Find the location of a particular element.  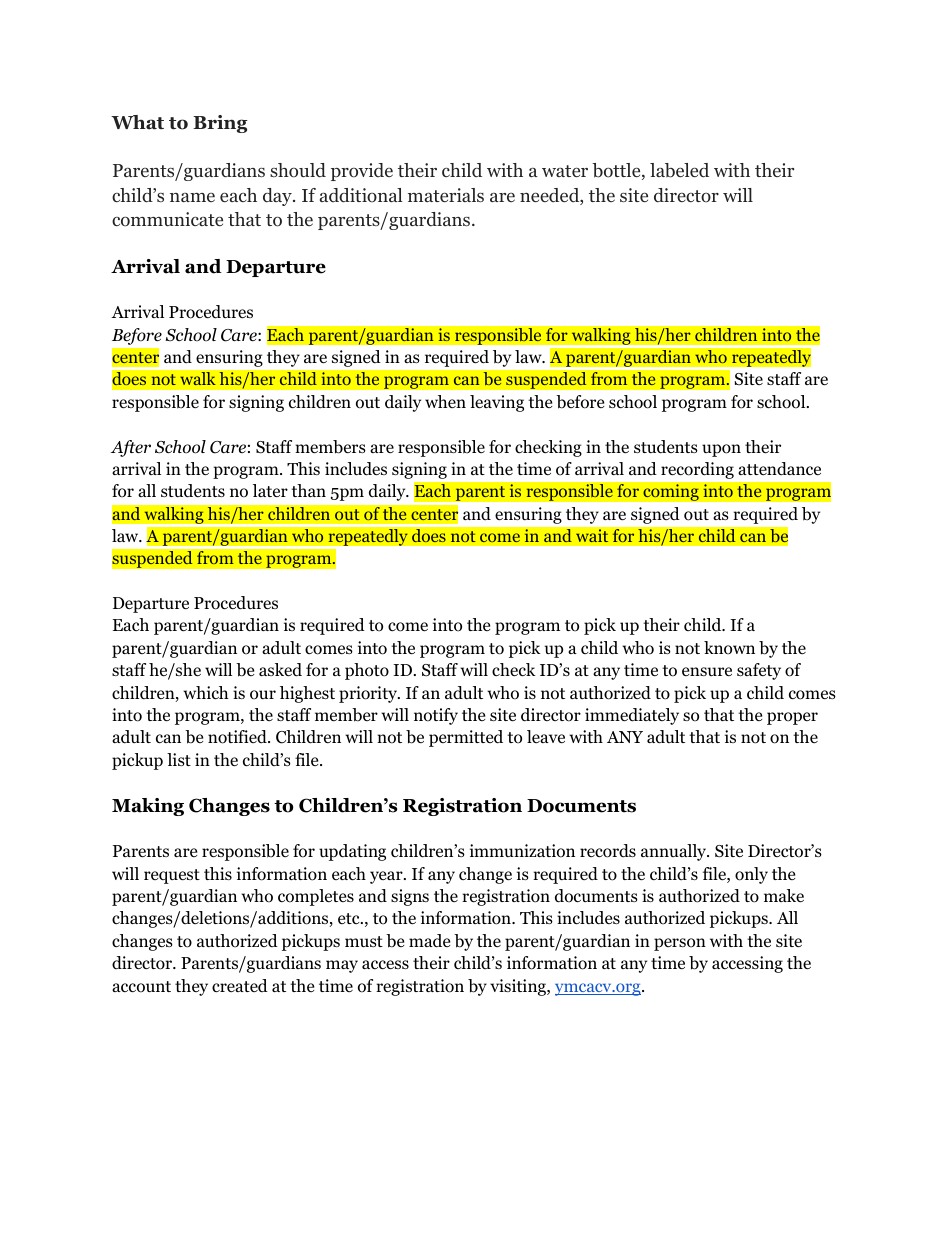

annually is located at coordinates (675, 852).
